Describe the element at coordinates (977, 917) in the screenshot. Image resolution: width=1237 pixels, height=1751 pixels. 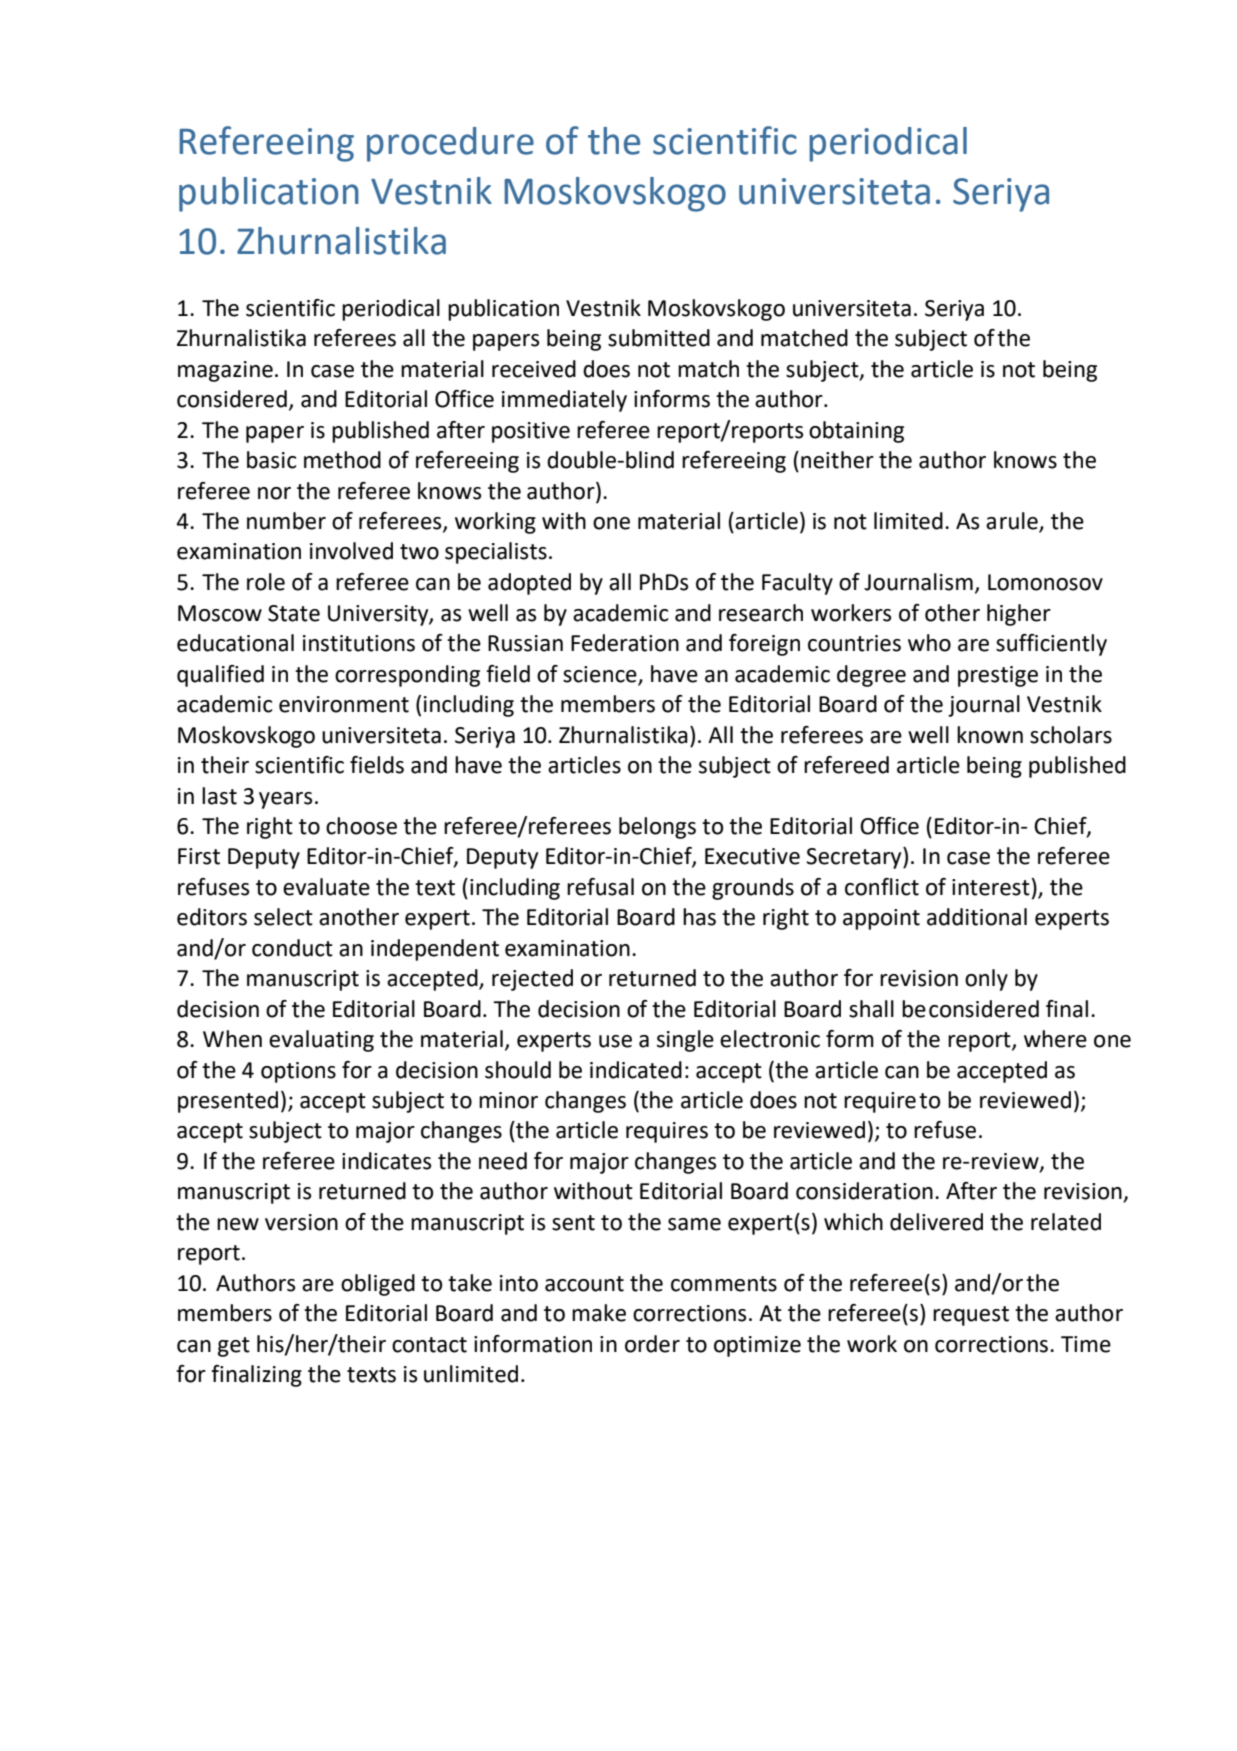
I see `additional` at that location.
